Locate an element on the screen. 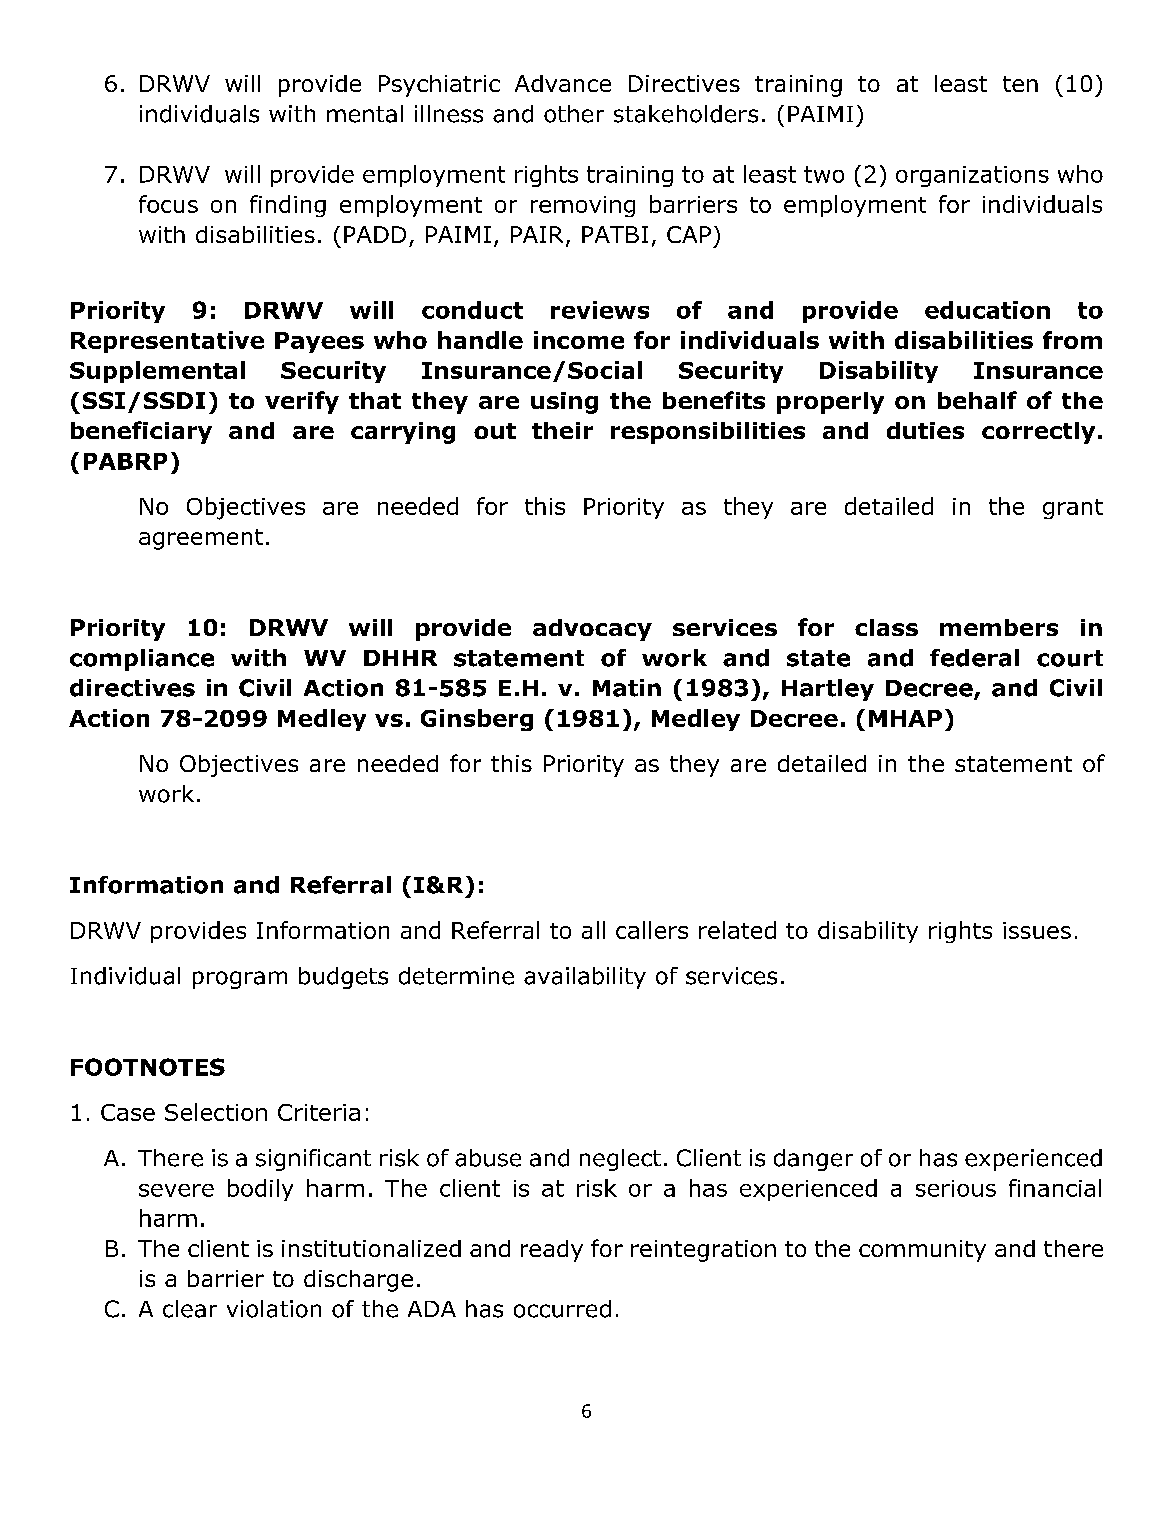  compliance is located at coordinates (142, 660).
